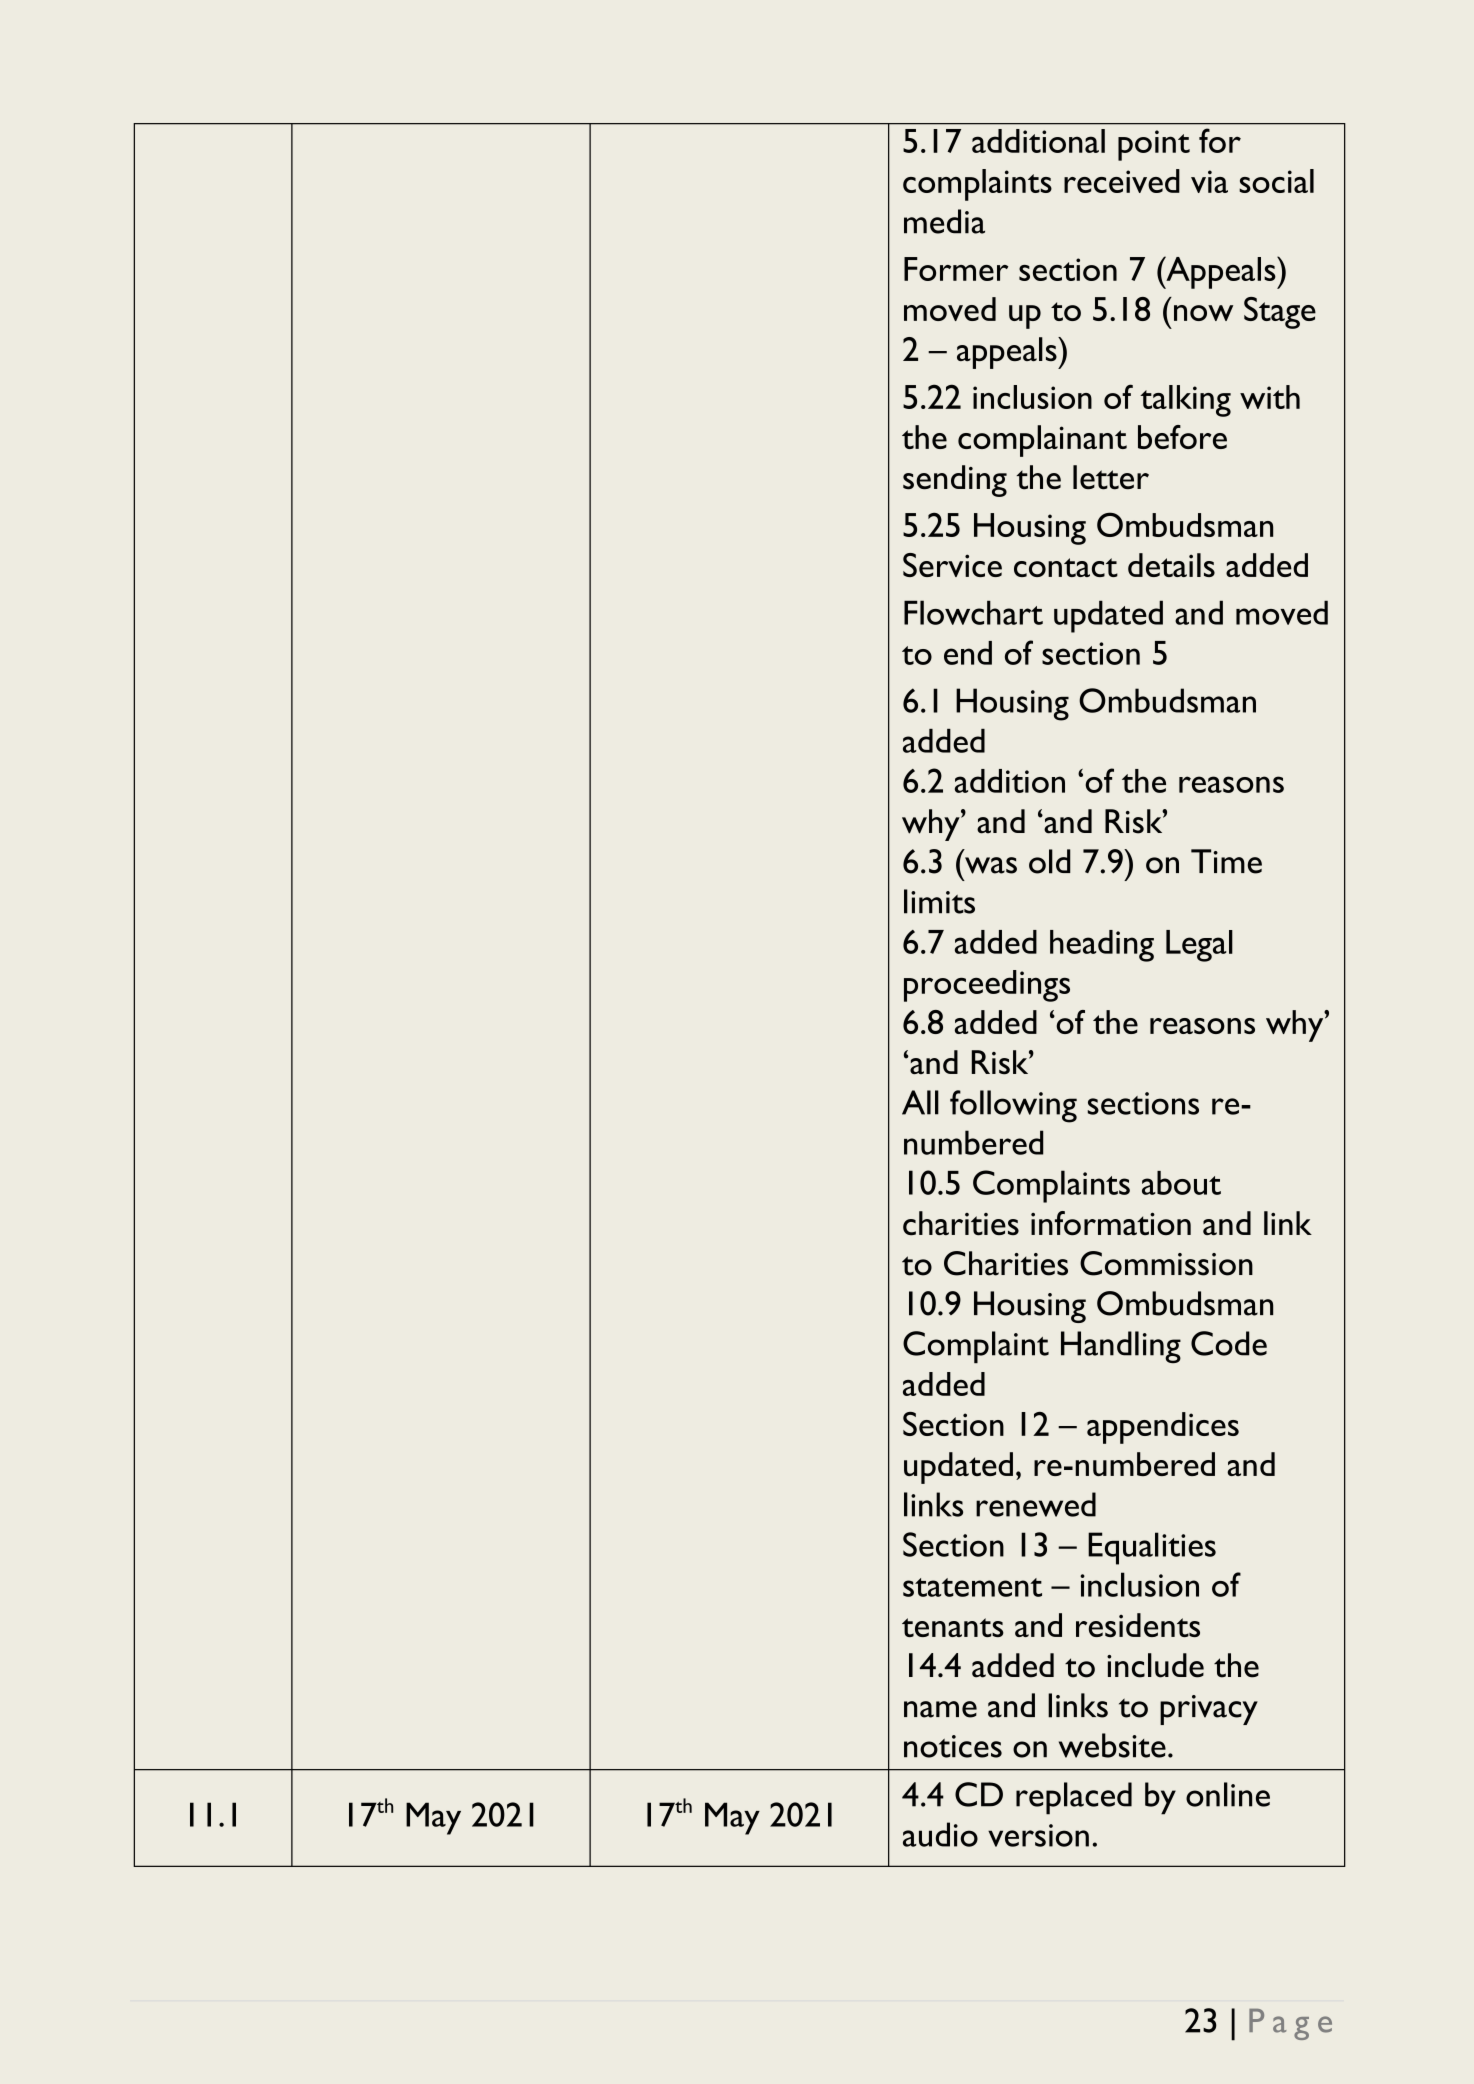 The height and width of the screenshot is (2084, 1474). I want to click on Legal, so click(1199, 946).
